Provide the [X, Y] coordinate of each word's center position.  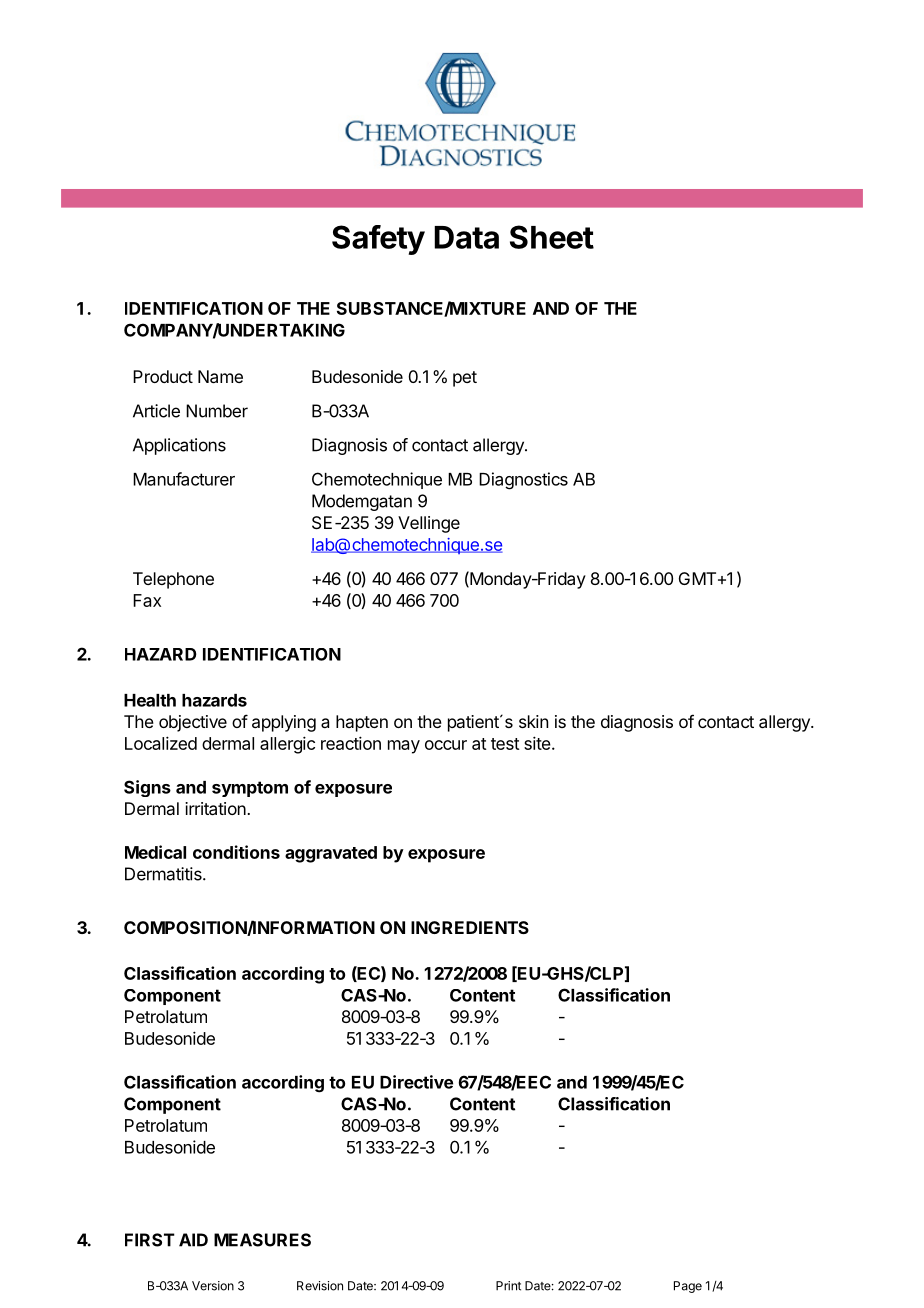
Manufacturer [184, 479]
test [505, 744]
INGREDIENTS [470, 927]
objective [193, 723]
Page [688, 1287]
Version [213, 1286]
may [404, 747]
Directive [416, 1082]
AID [193, 1240]
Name [220, 376]
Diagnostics [523, 481]
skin [533, 721]
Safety [378, 240]
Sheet [552, 237]
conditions [236, 852]
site [537, 743]
